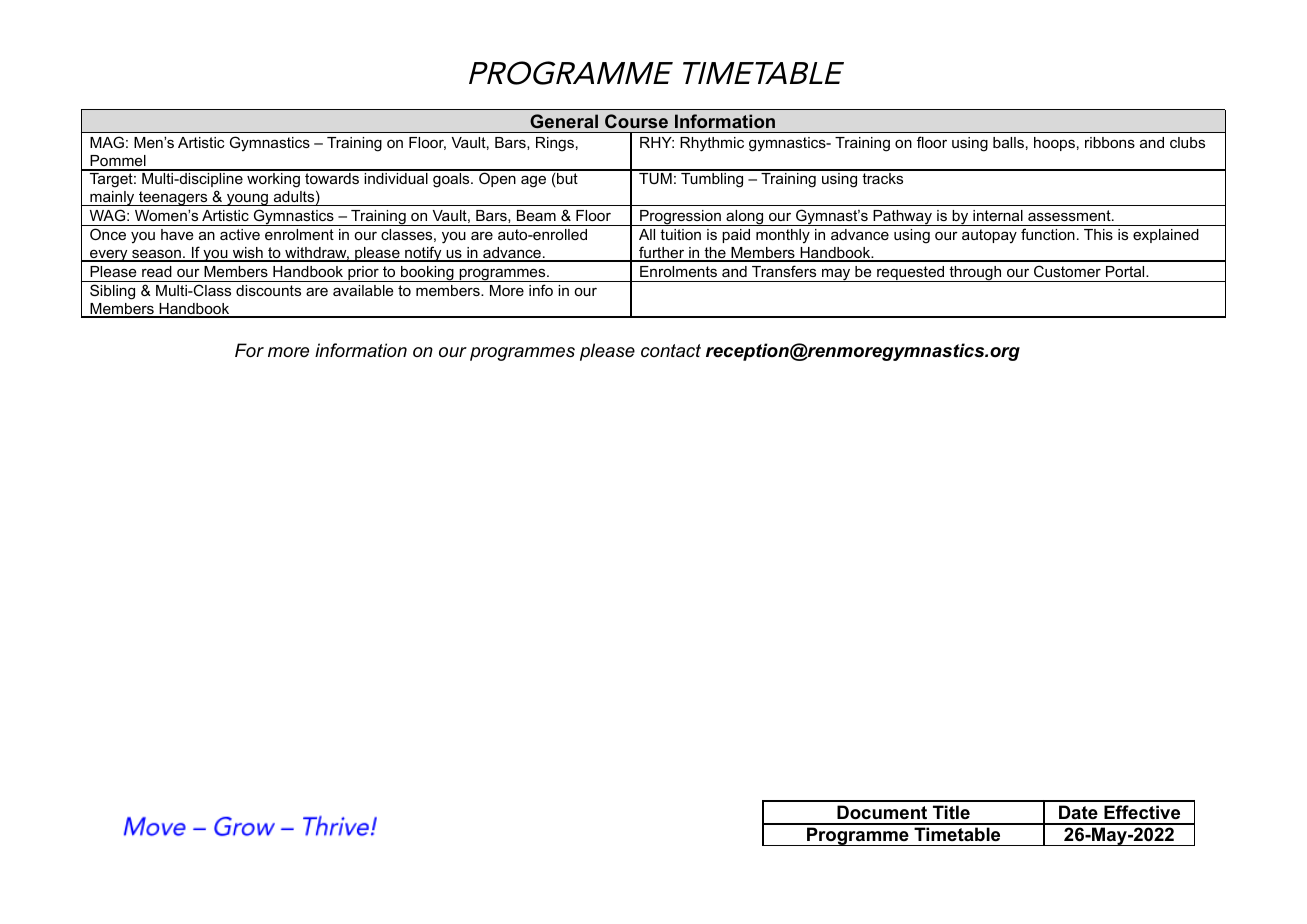 The height and width of the document is (924, 1307). I want to click on contact, so click(671, 350).
